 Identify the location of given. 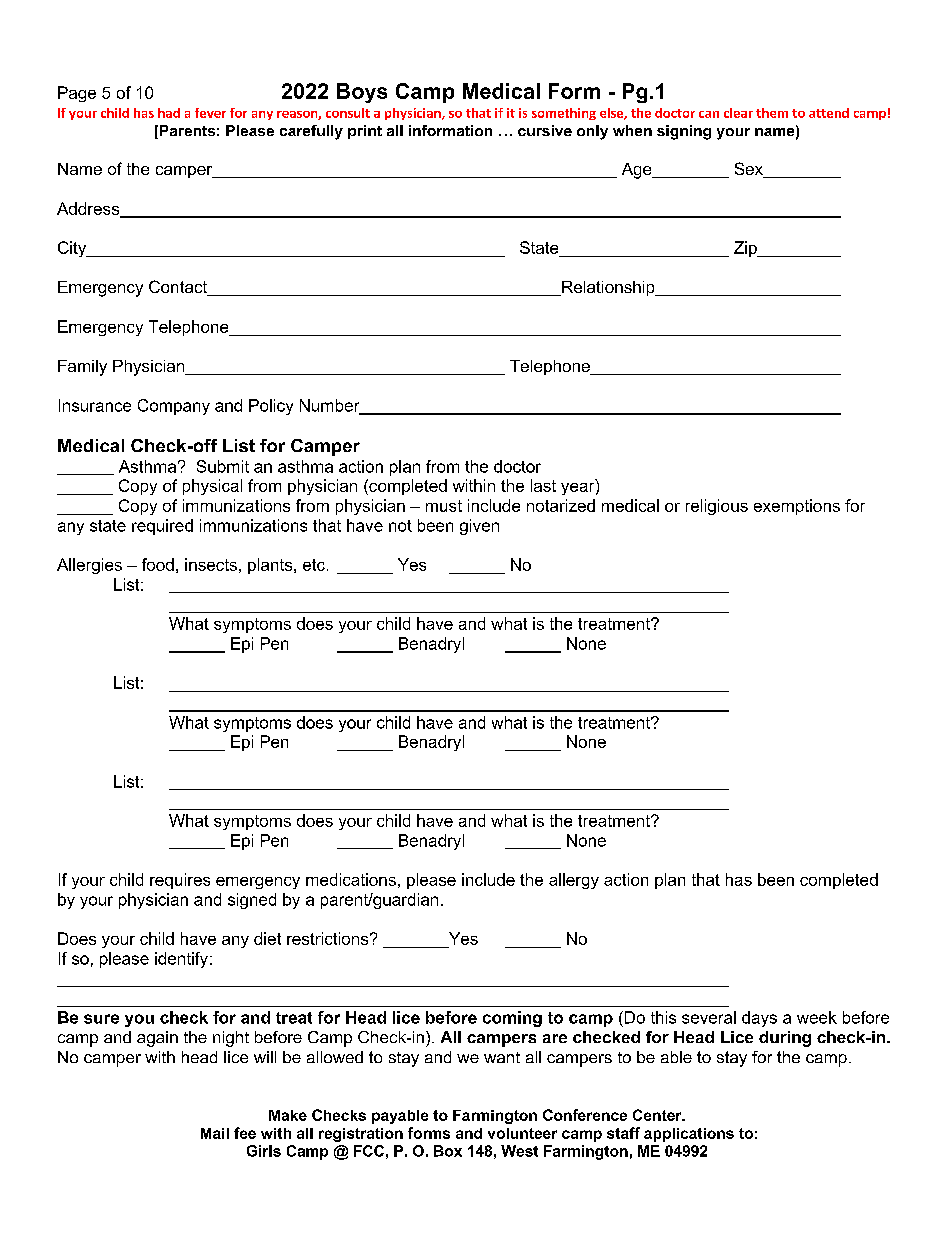
(479, 527).
